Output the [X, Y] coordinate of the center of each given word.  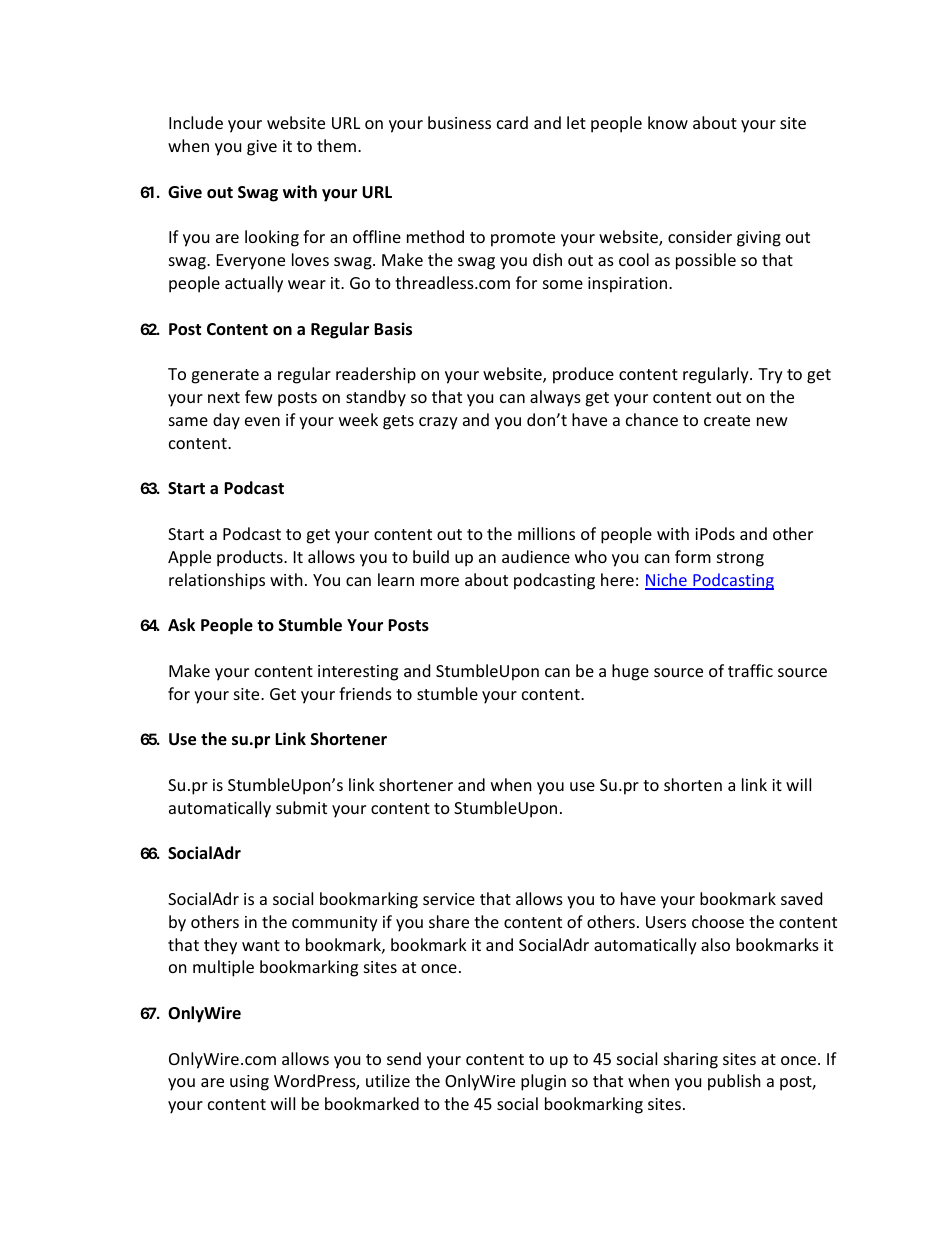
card [512, 122]
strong [740, 559]
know [668, 122]
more [440, 581]
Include [196, 122]
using [249, 1083]
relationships [217, 581]
